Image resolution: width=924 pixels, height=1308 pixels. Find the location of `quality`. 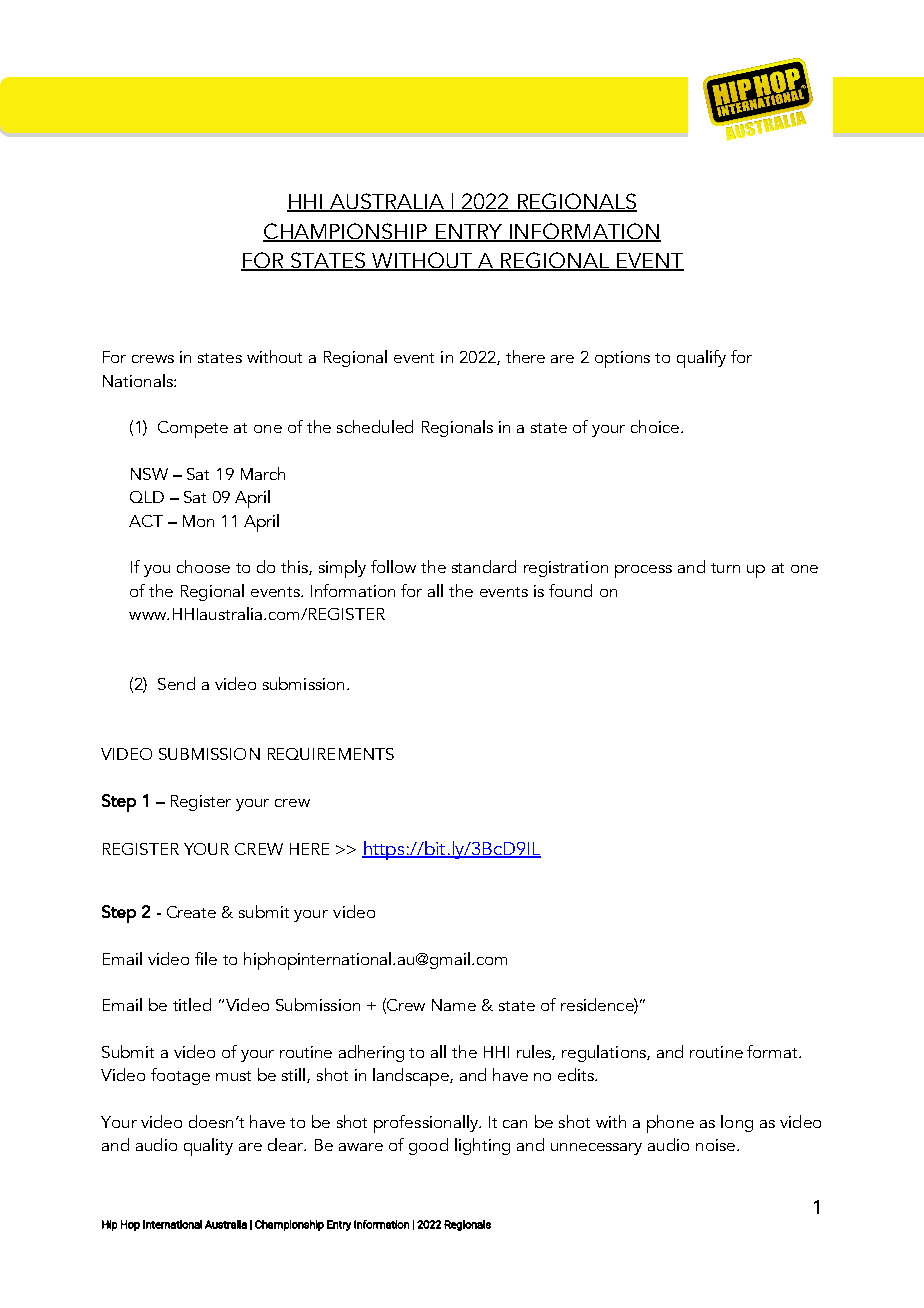

quality is located at coordinates (208, 1147).
